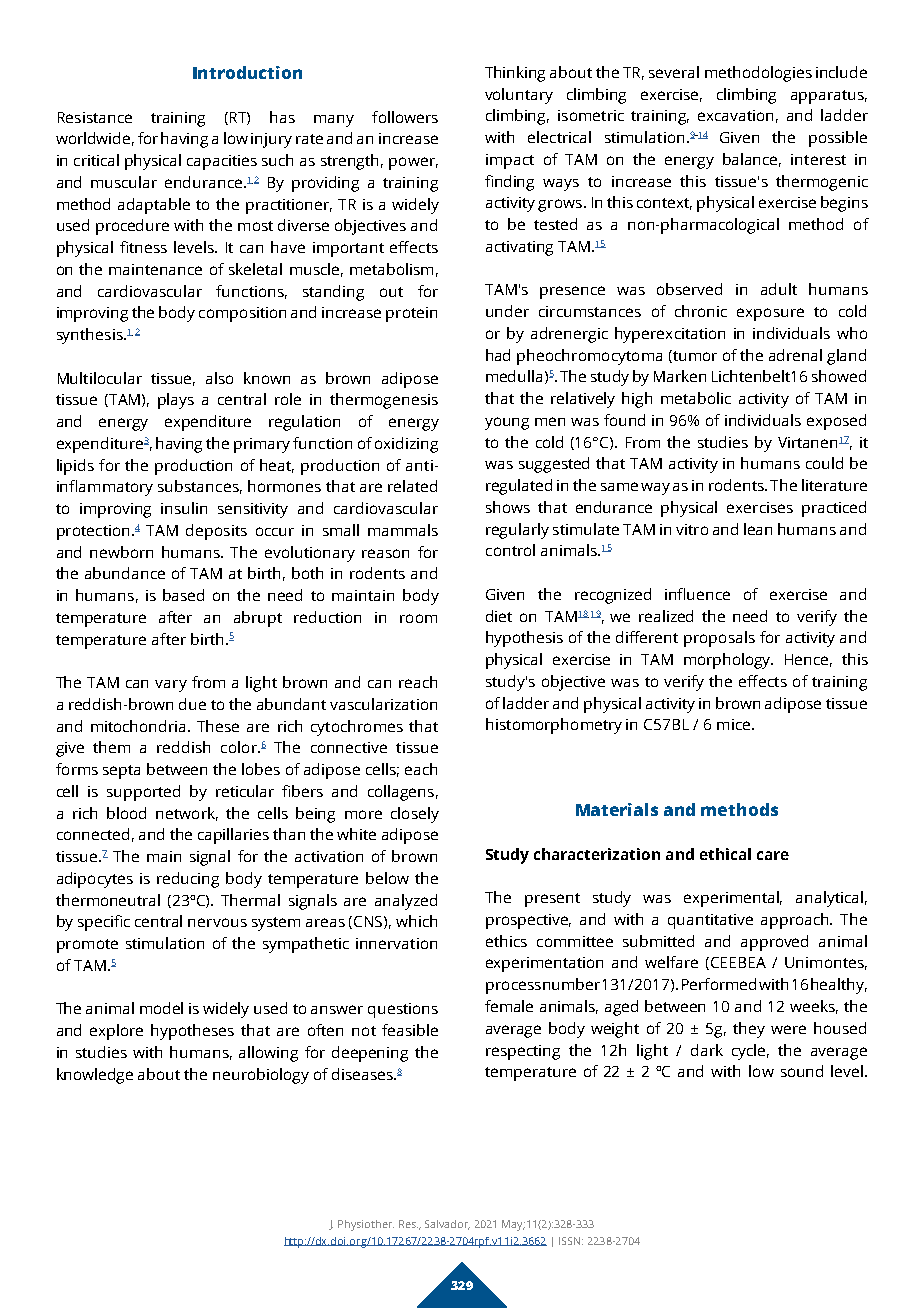 The width and height of the page is (924, 1308). What do you see at coordinates (410, 1030) in the page?
I see `feasible` at bounding box center [410, 1030].
